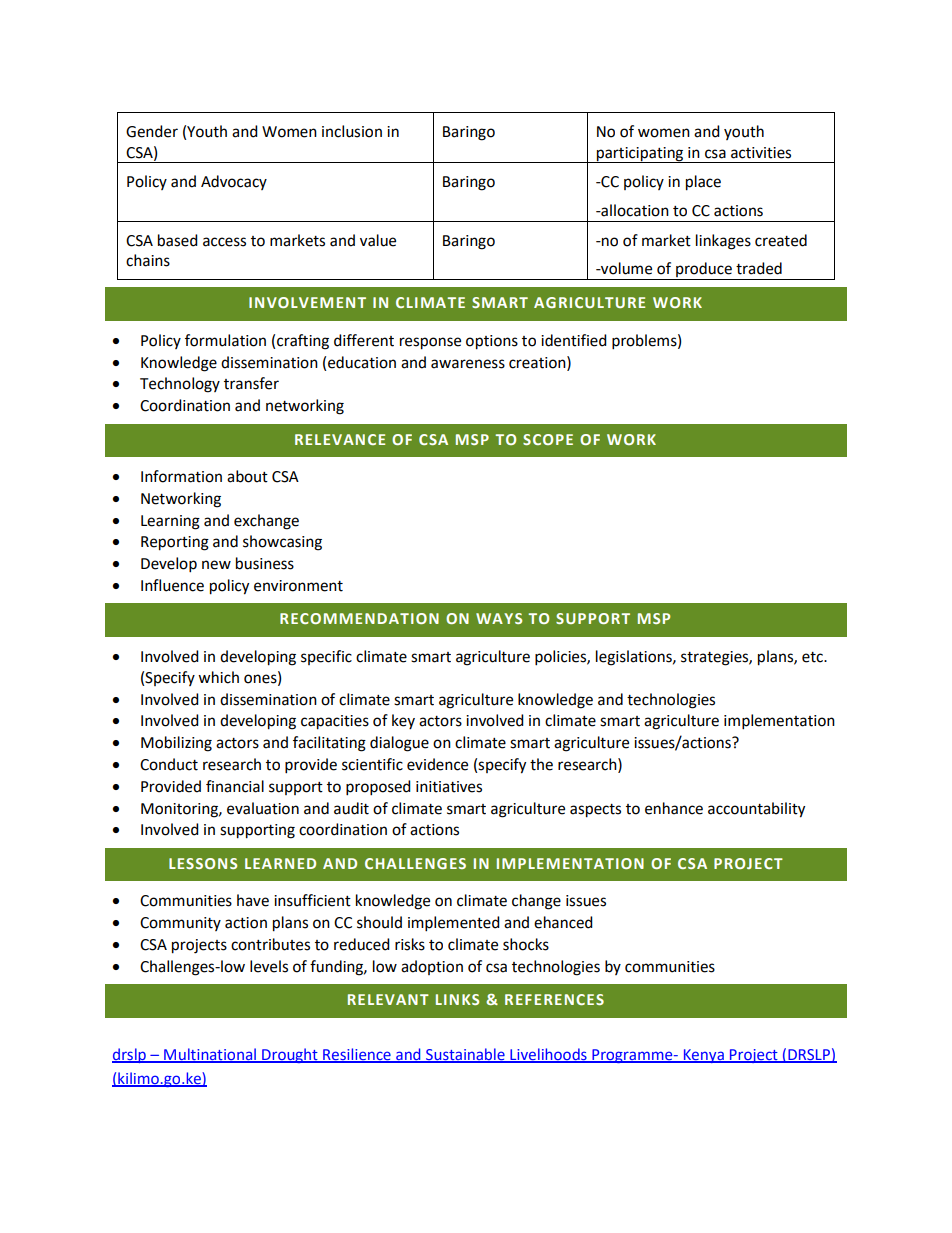 The width and height of the screenshot is (952, 1233). What do you see at coordinates (465, 1055) in the screenshot?
I see `Sustainable` at bounding box center [465, 1055].
